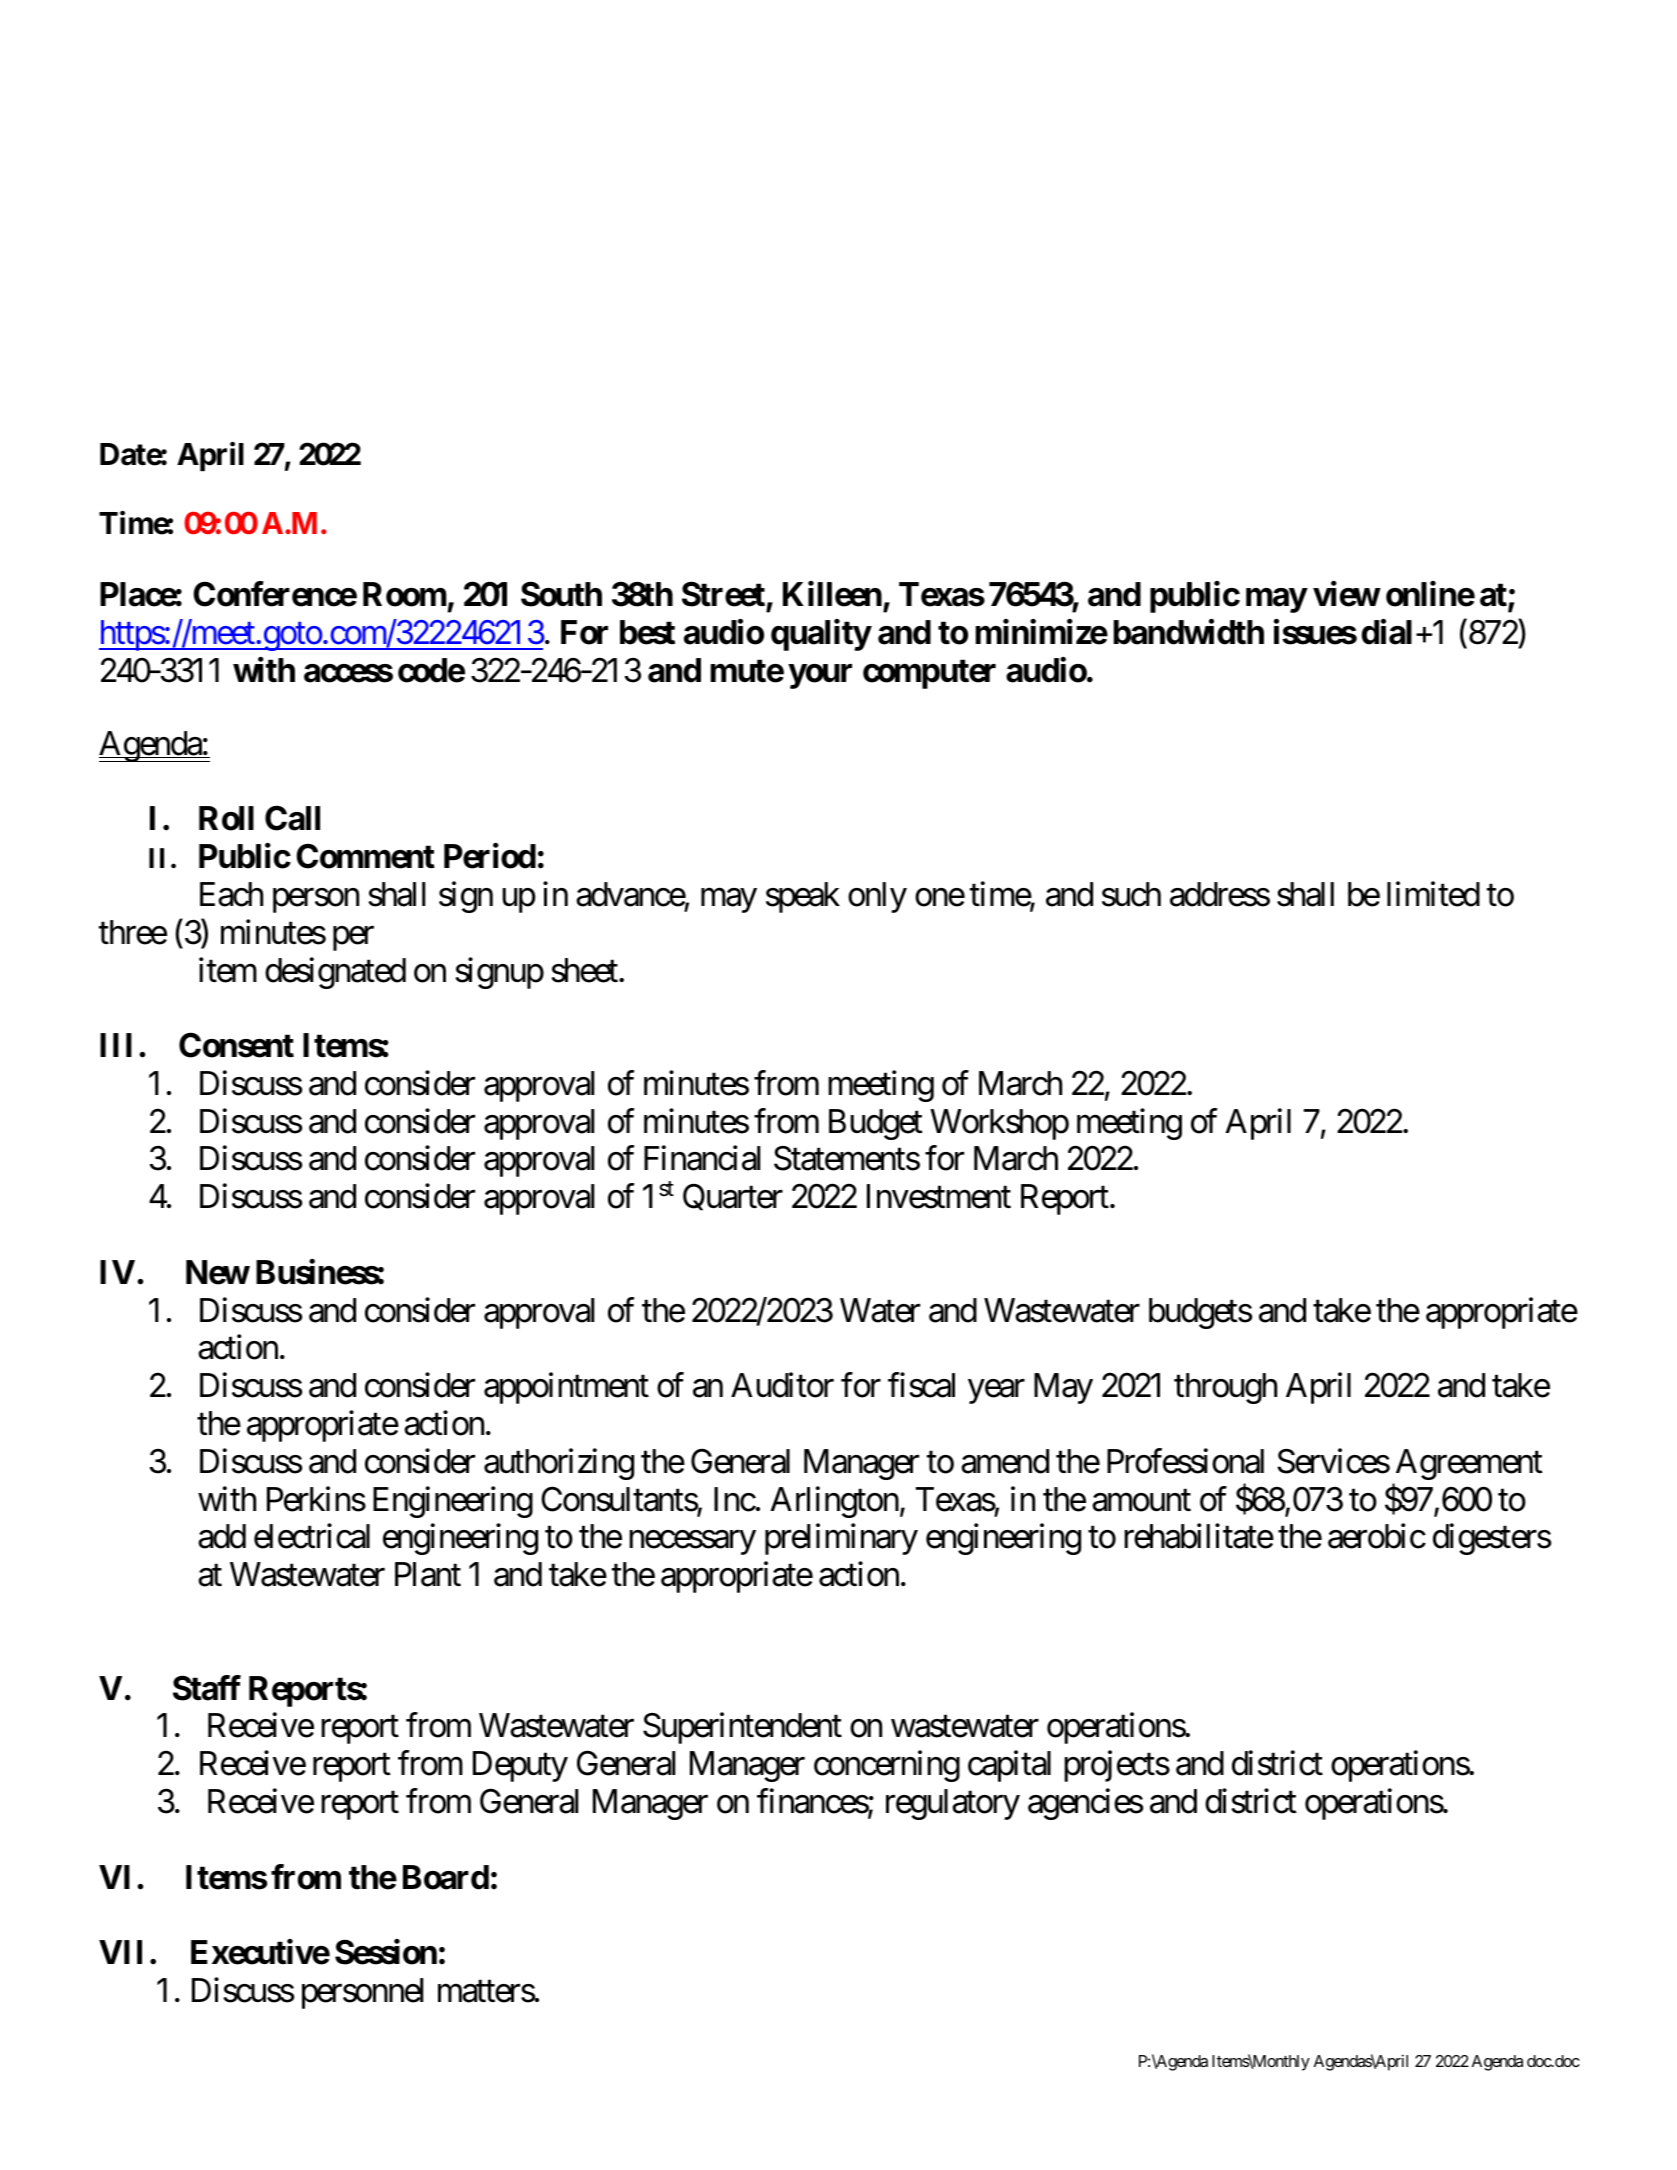 This screenshot has height=2170, width=1677. Describe the element at coordinates (803, 897) in the screenshot. I see `speak` at that location.
